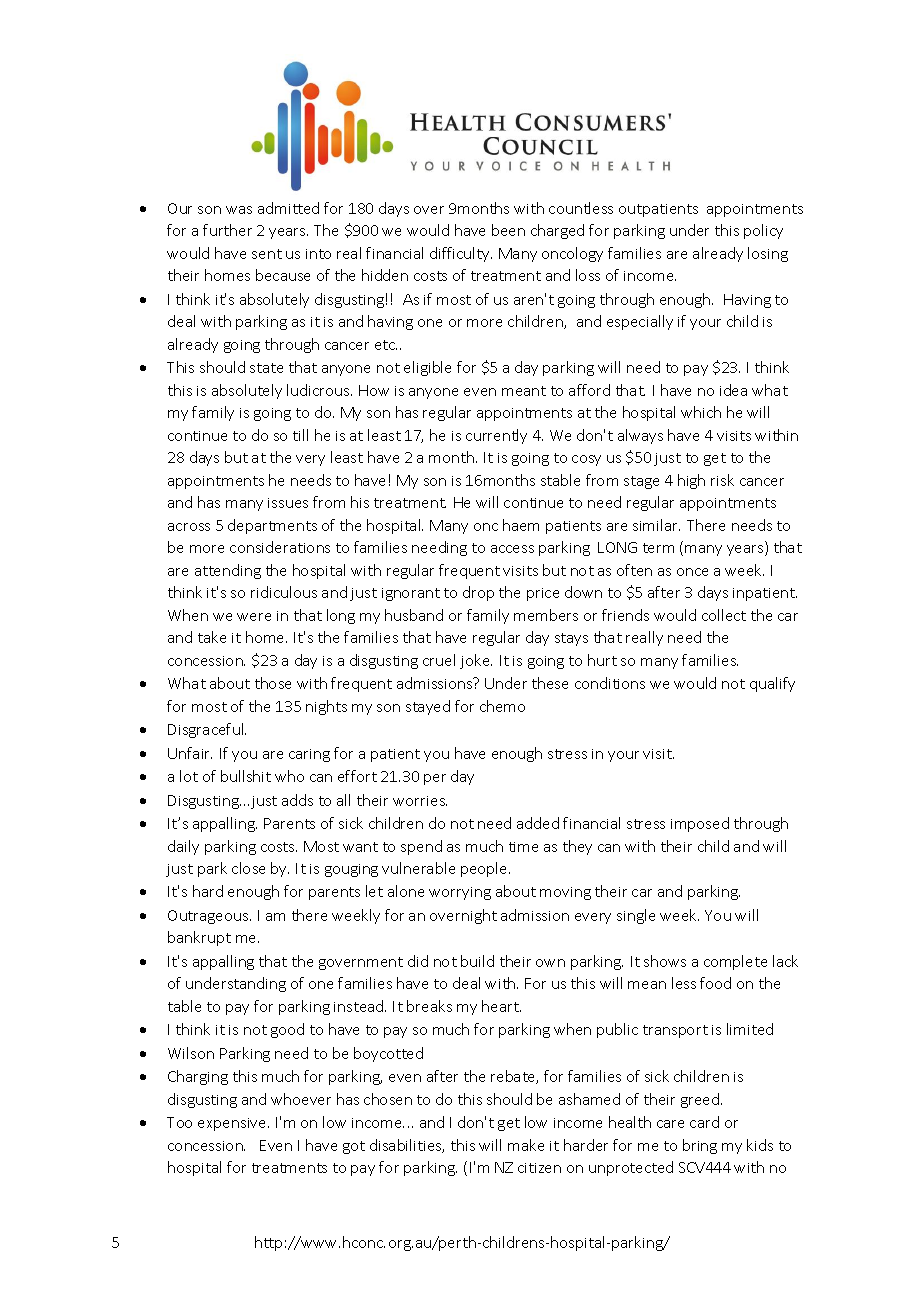  What do you see at coordinates (300, 435) in the page?
I see `till` at bounding box center [300, 435].
